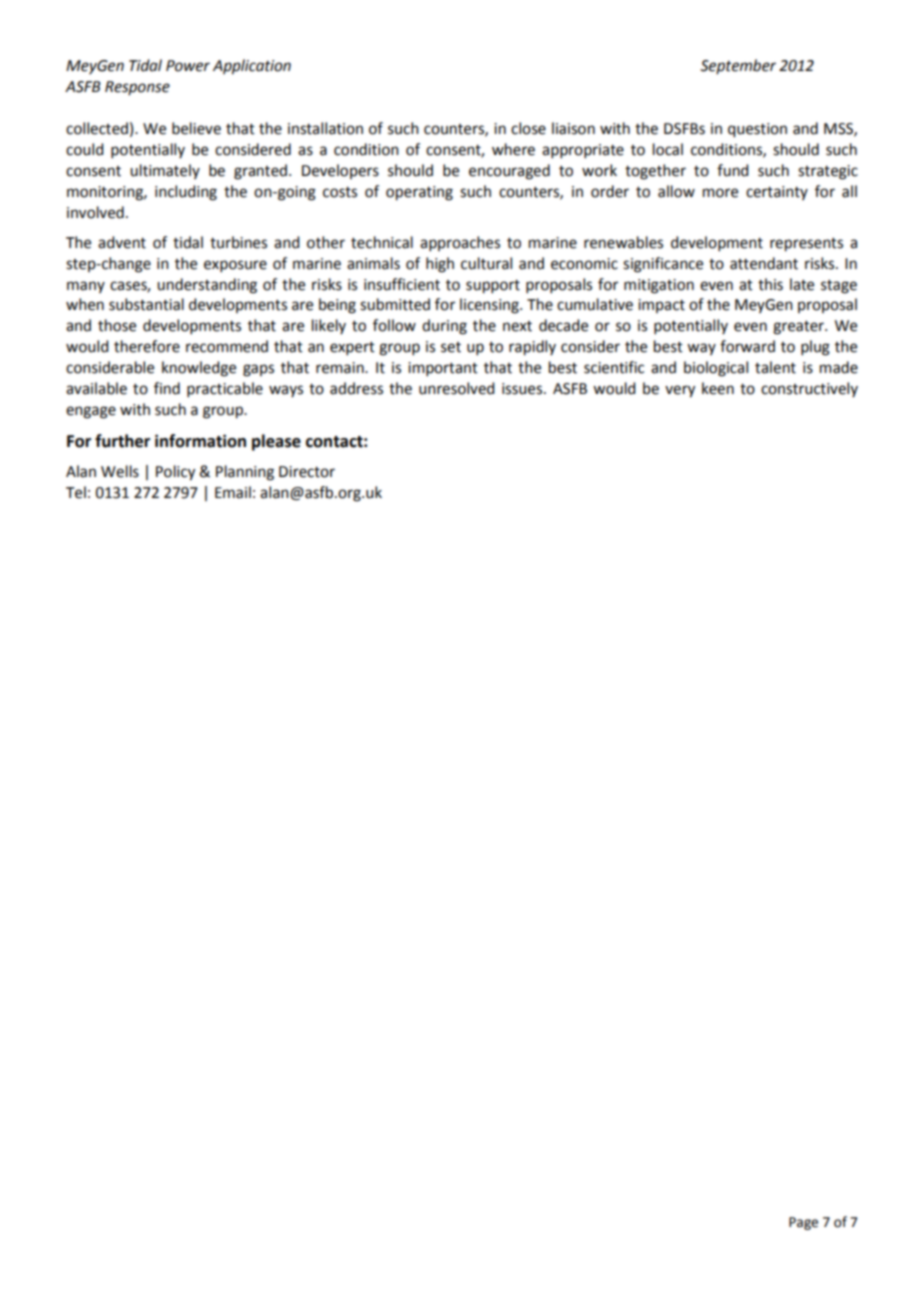  I want to click on keen, so click(718, 388).
